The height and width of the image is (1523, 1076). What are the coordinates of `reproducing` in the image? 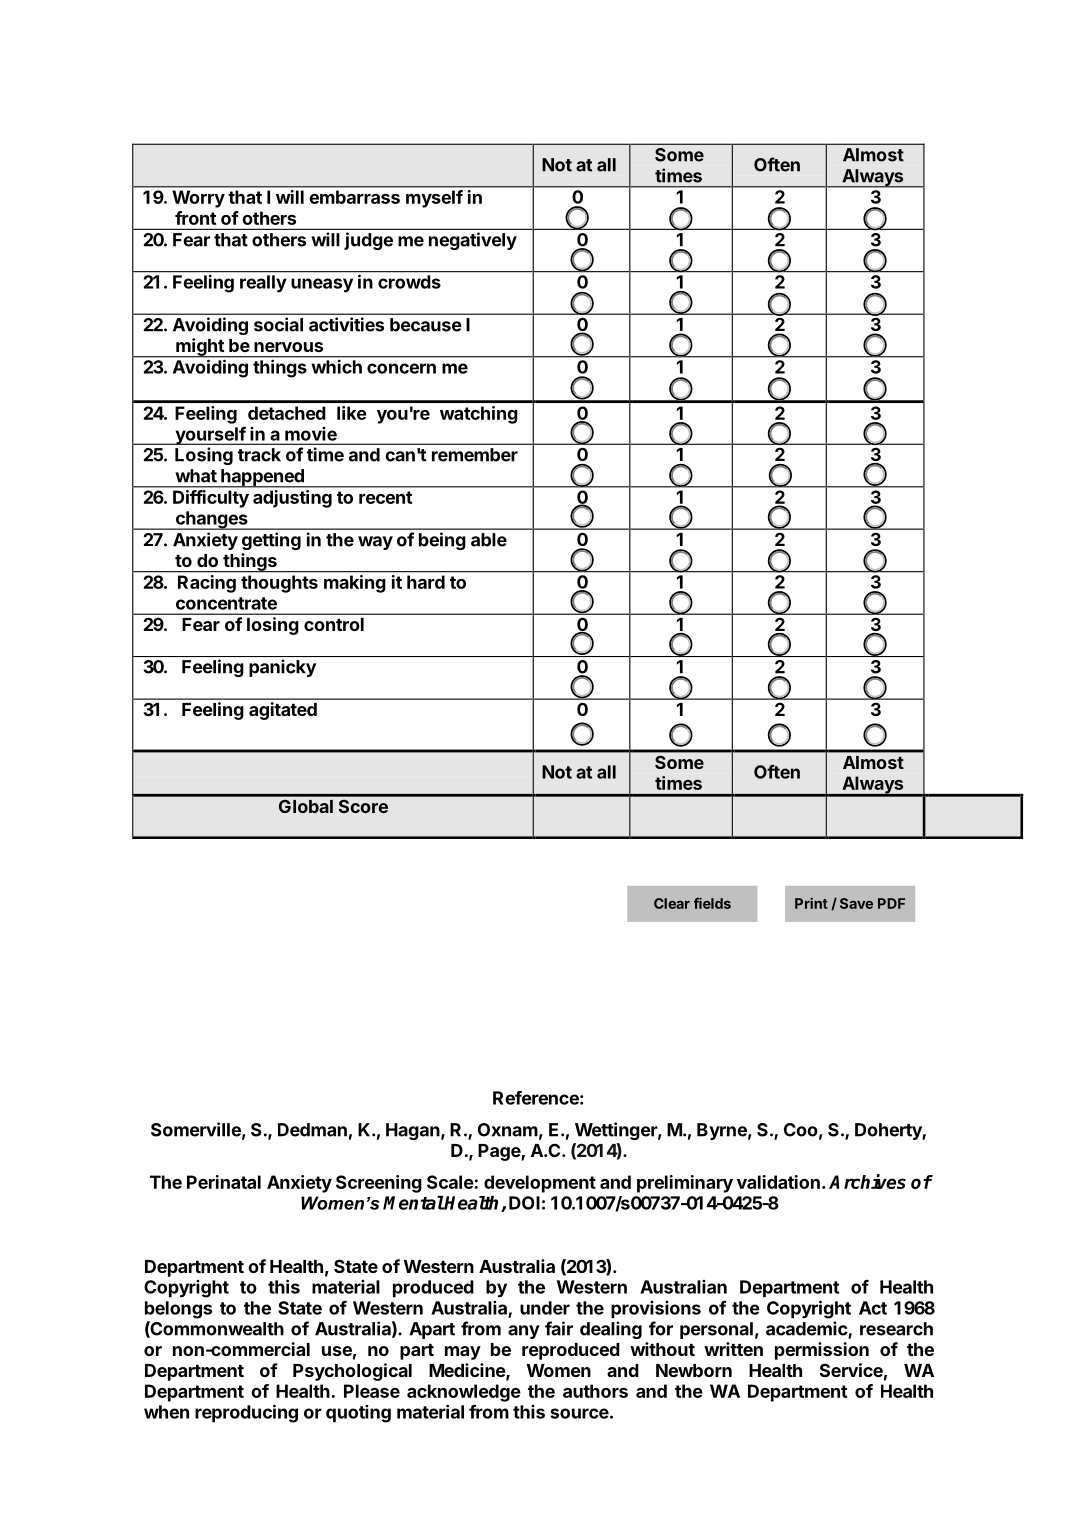 It's located at (246, 1413).
